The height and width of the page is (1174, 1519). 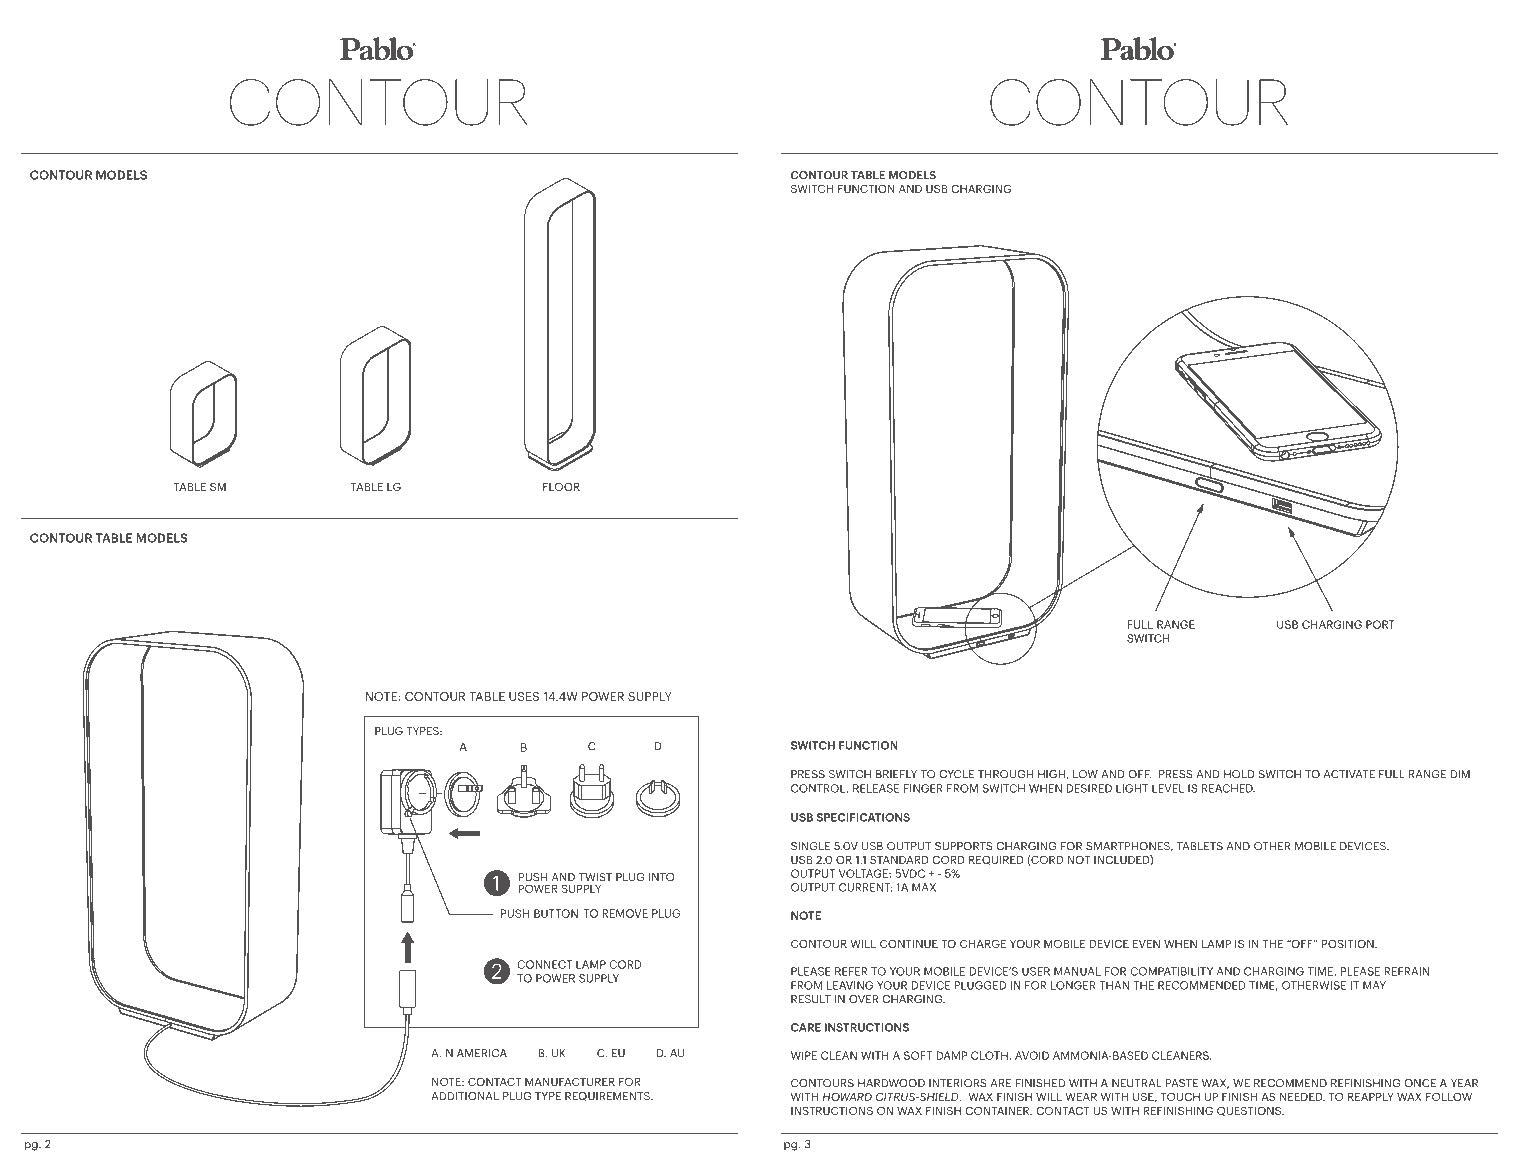 What do you see at coordinates (851, 971) in the page?
I see `REFER` at bounding box center [851, 971].
